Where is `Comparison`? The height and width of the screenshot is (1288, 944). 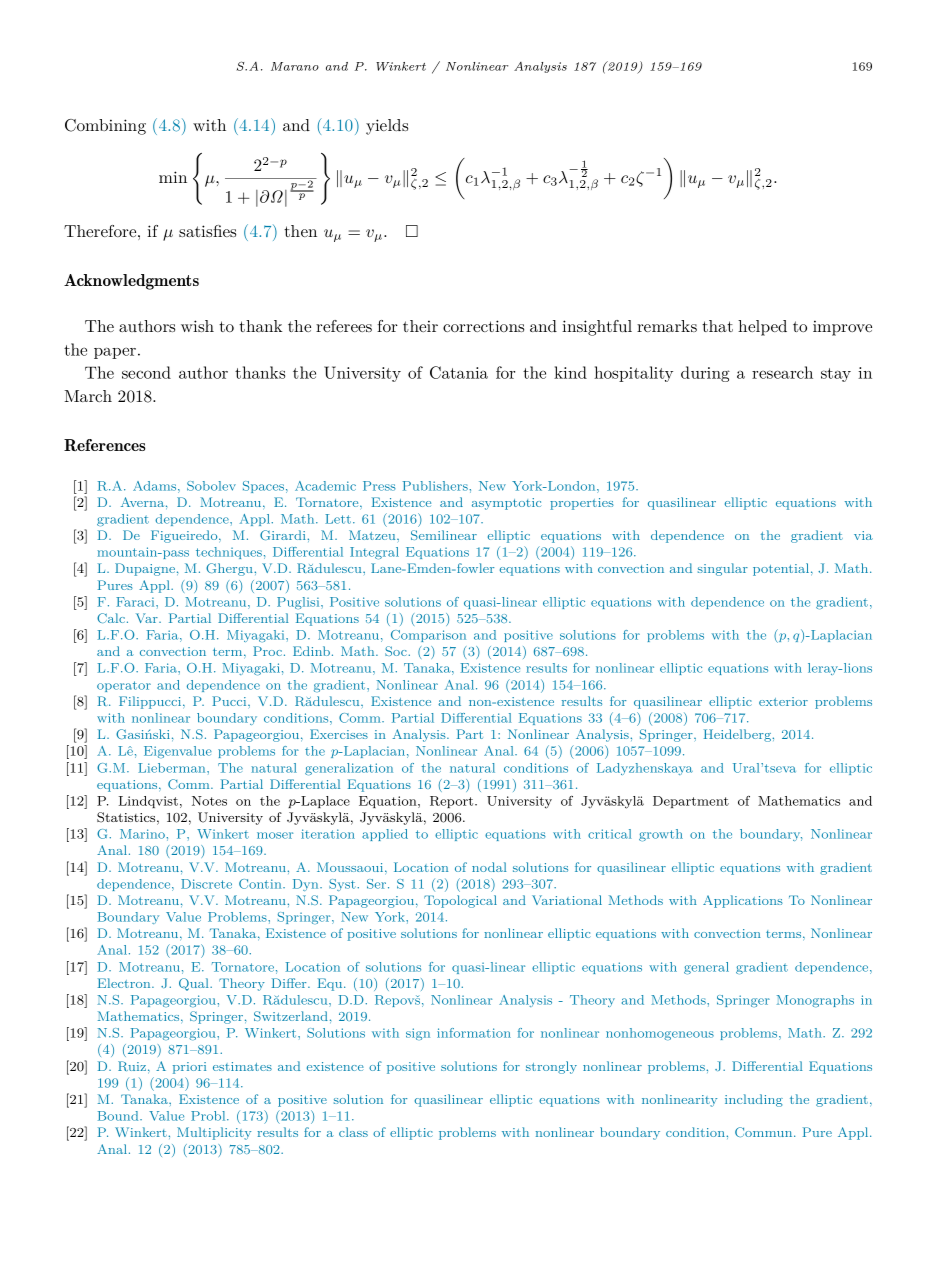 Comparison is located at coordinates (428, 636).
